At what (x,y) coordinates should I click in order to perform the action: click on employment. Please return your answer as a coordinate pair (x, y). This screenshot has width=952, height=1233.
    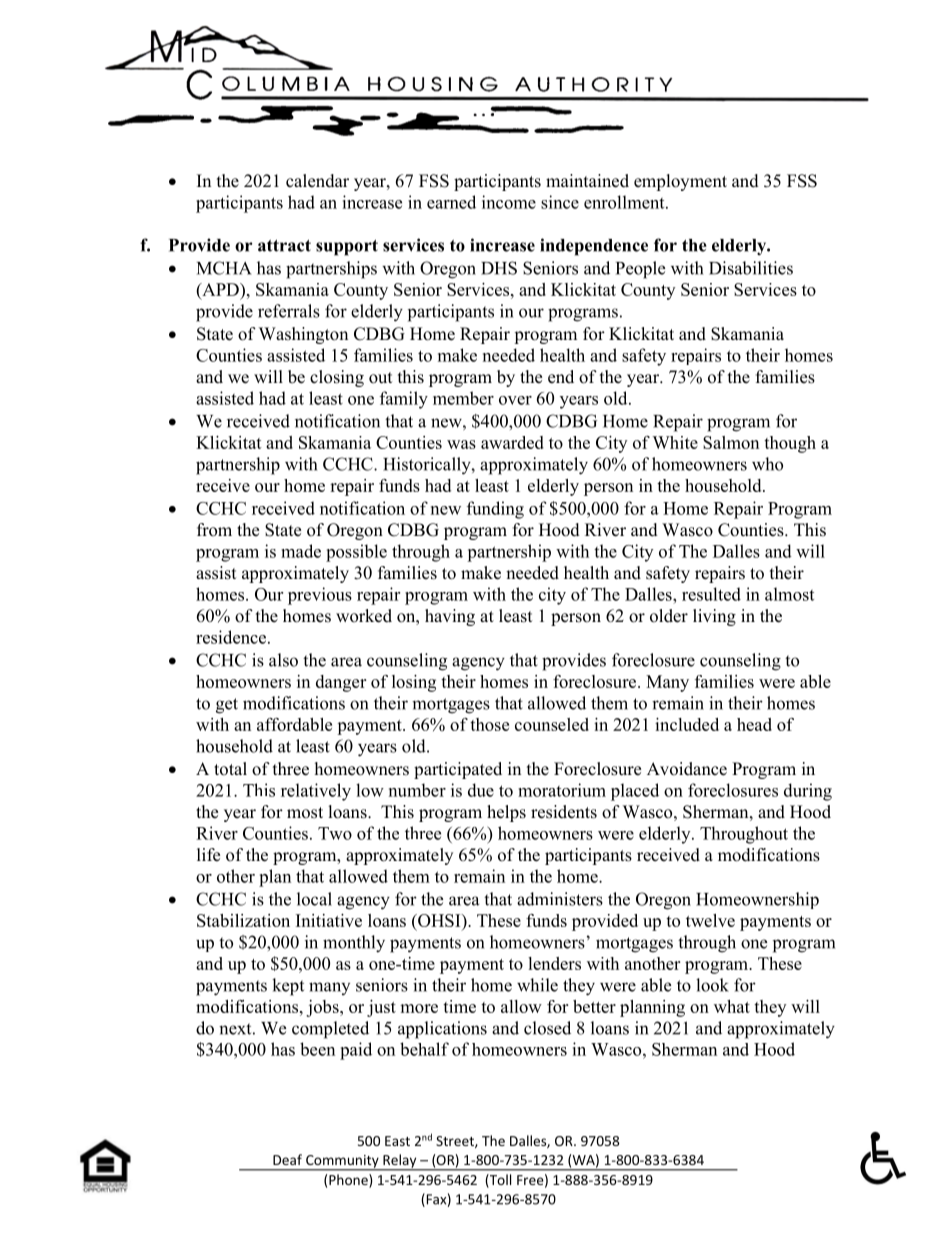
    Looking at the image, I should click on (680, 182).
